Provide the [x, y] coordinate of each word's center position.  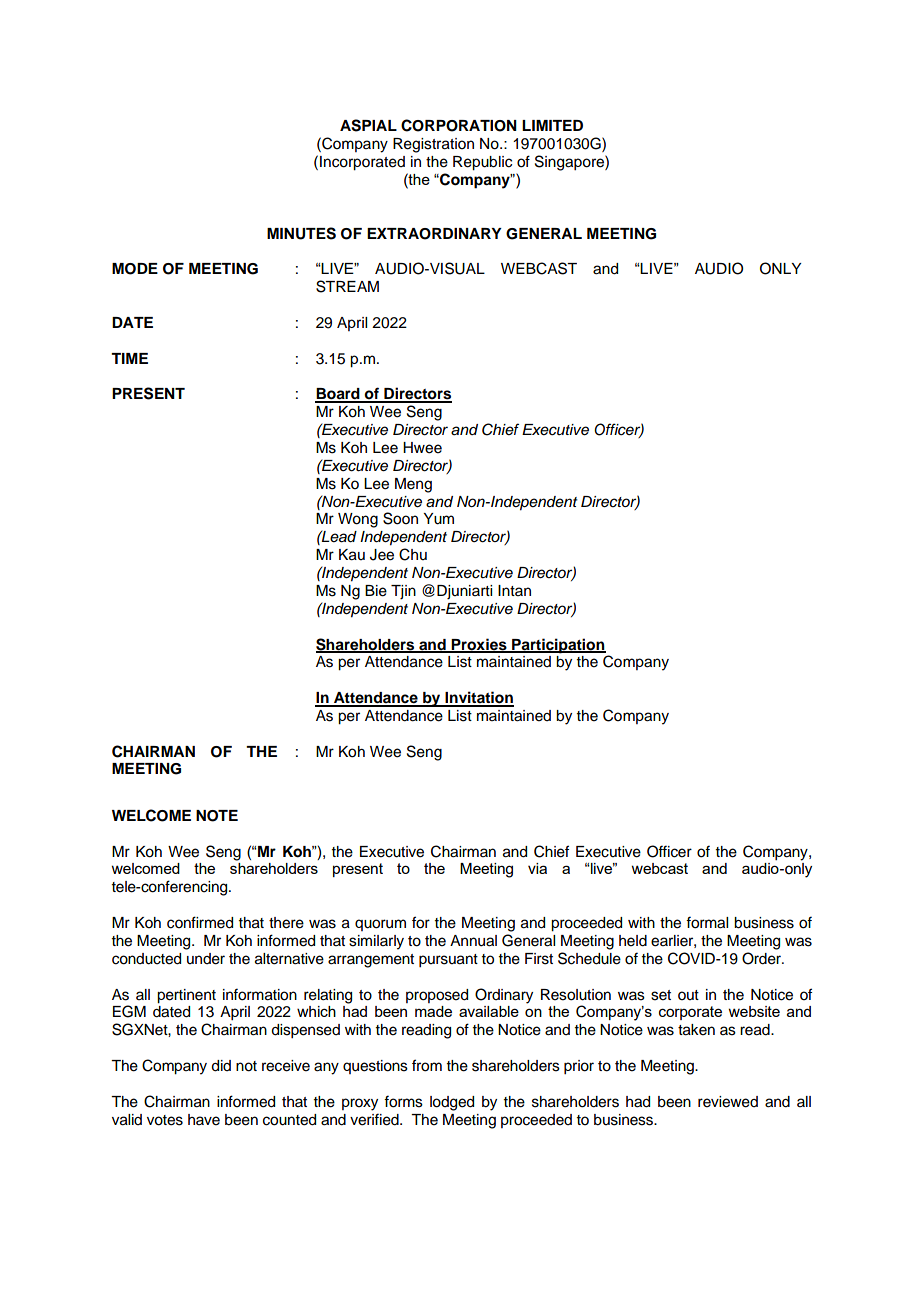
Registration [433, 145]
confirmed [200, 922]
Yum [438, 519]
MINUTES [301, 233]
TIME [129, 358]
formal [707, 922]
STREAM [347, 286]
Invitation [478, 698]
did [221, 1066]
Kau [352, 555]
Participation [558, 646]
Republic [482, 163]
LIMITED [552, 125]
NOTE [217, 816]
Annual [473, 941]
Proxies [479, 645]
